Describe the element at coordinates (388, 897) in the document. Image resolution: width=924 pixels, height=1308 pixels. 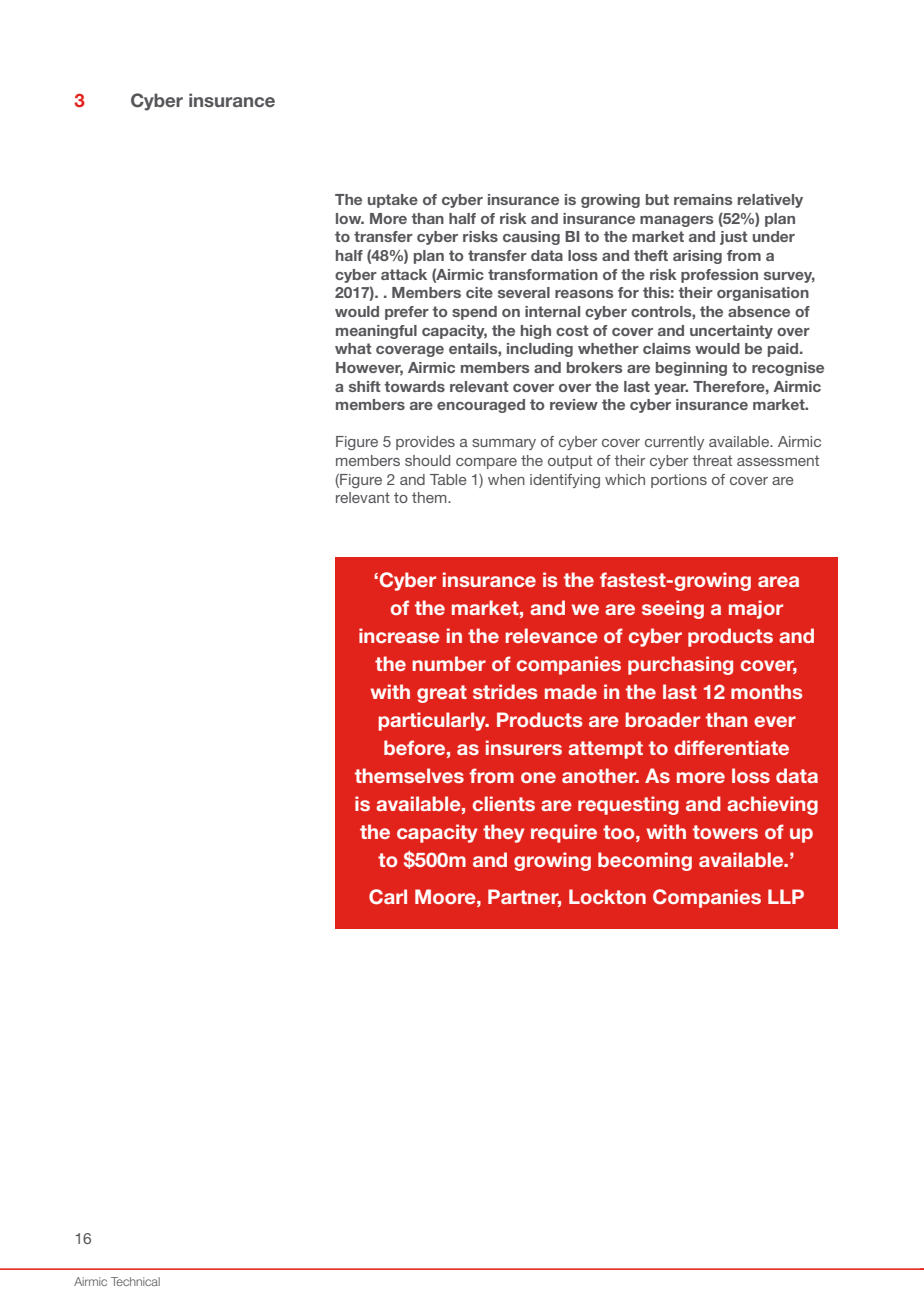
I see `Carl` at that location.
